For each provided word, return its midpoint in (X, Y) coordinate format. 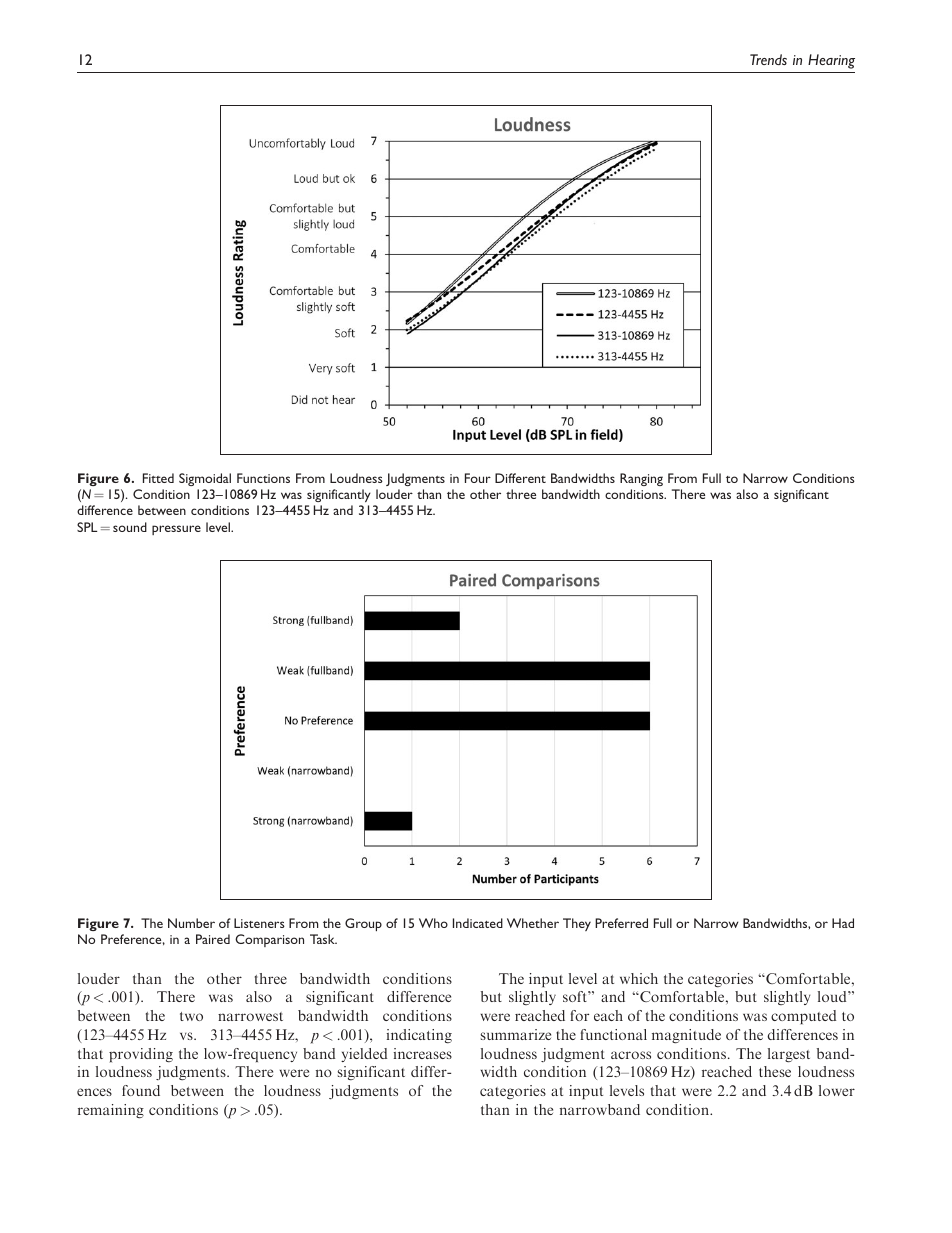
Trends (768, 59)
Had (843, 923)
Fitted (158, 478)
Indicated (478, 923)
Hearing (831, 61)
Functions (263, 478)
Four (478, 478)
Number (191, 923)
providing (141, 1055)
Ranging (641, 479)
